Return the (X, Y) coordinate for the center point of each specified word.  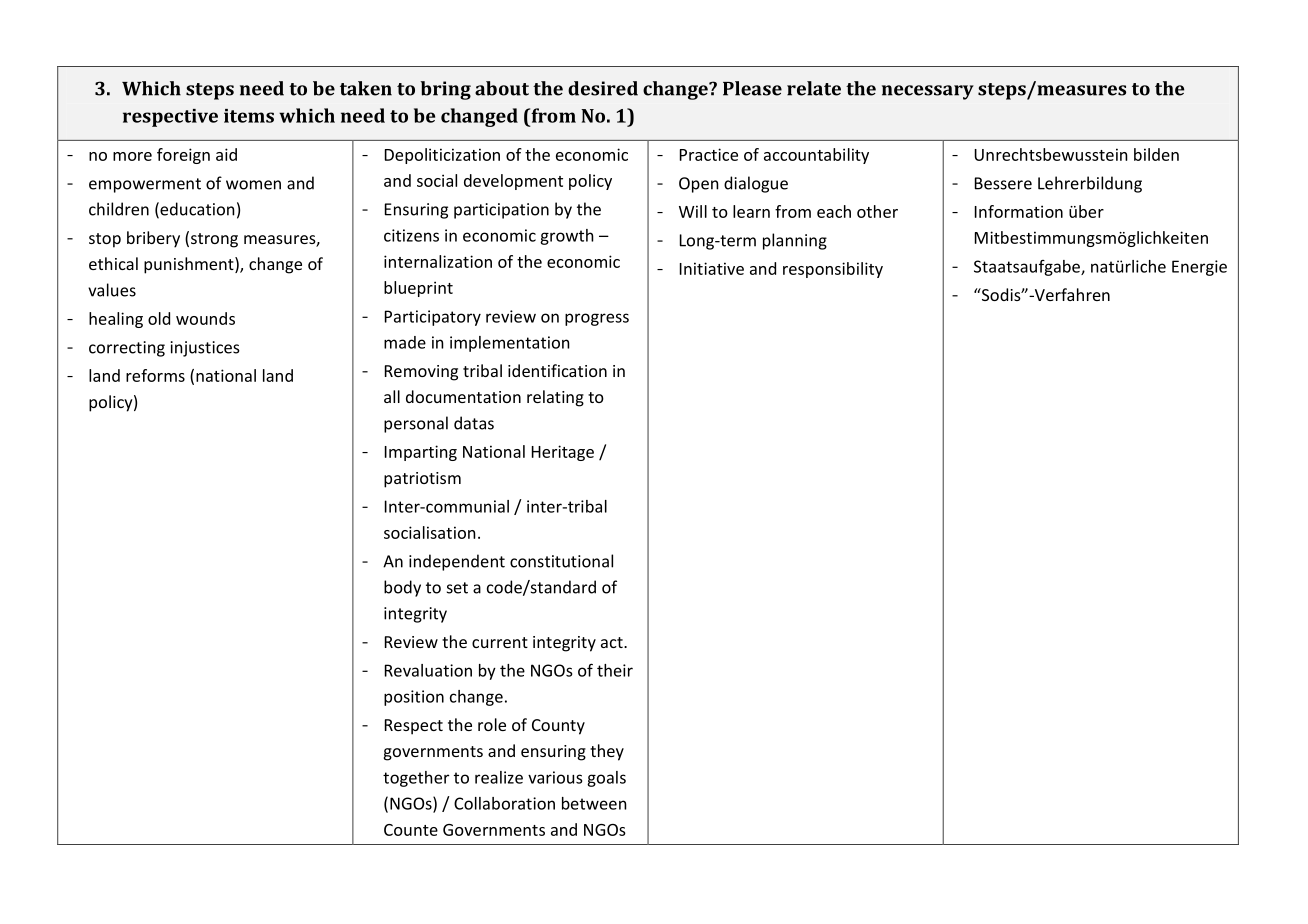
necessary (928, 92)
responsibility (833, 270)
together (416, 779)
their (615, 670)
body (402, 588)
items (249, 116)
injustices (205, 349)
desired (603, 88)
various (555, 777)
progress (597, 319)
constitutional (561, 561)
